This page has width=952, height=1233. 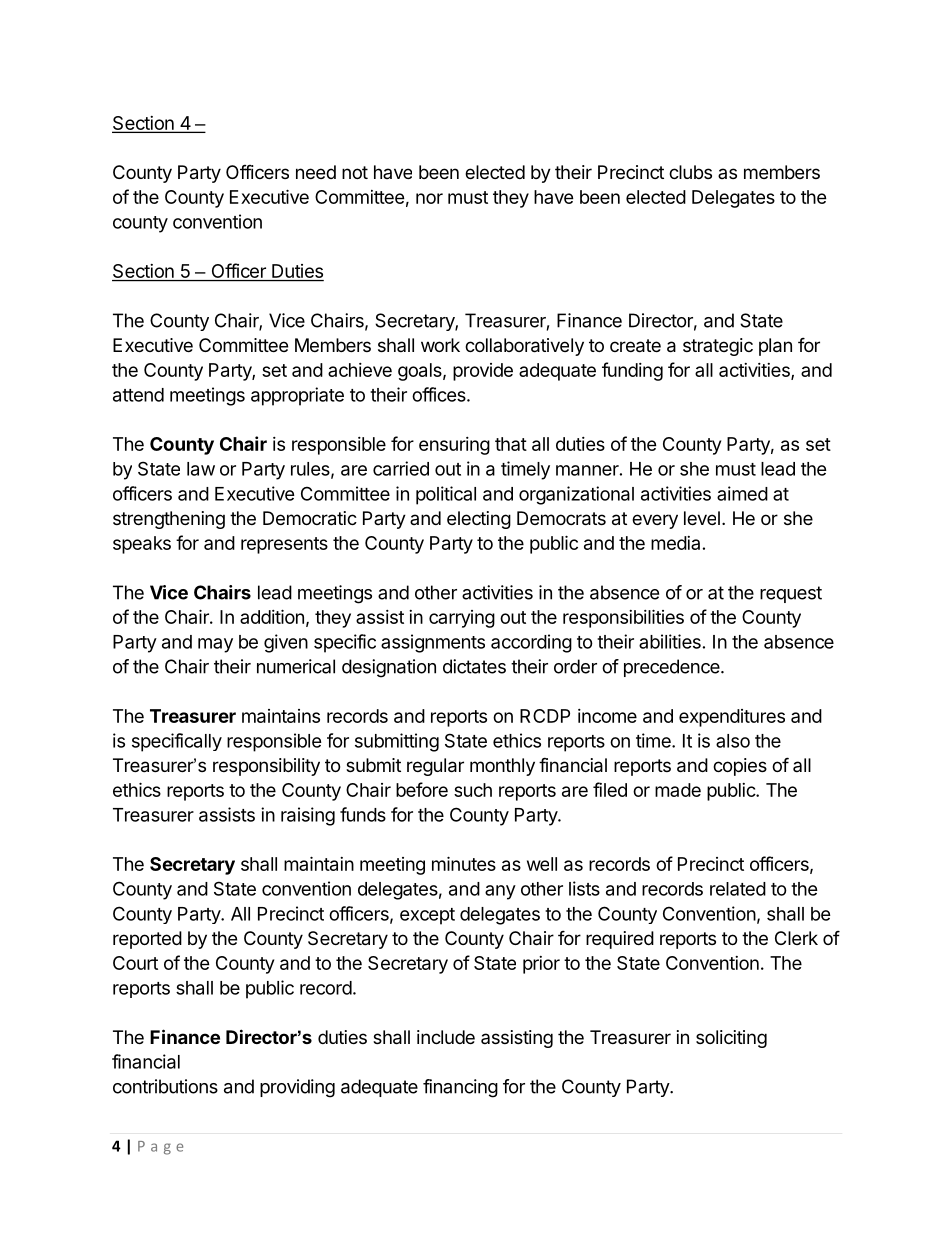 What do you see at coordinates (446, 1037) in the page?
I see `include` at bounding box center [446, 1037].
